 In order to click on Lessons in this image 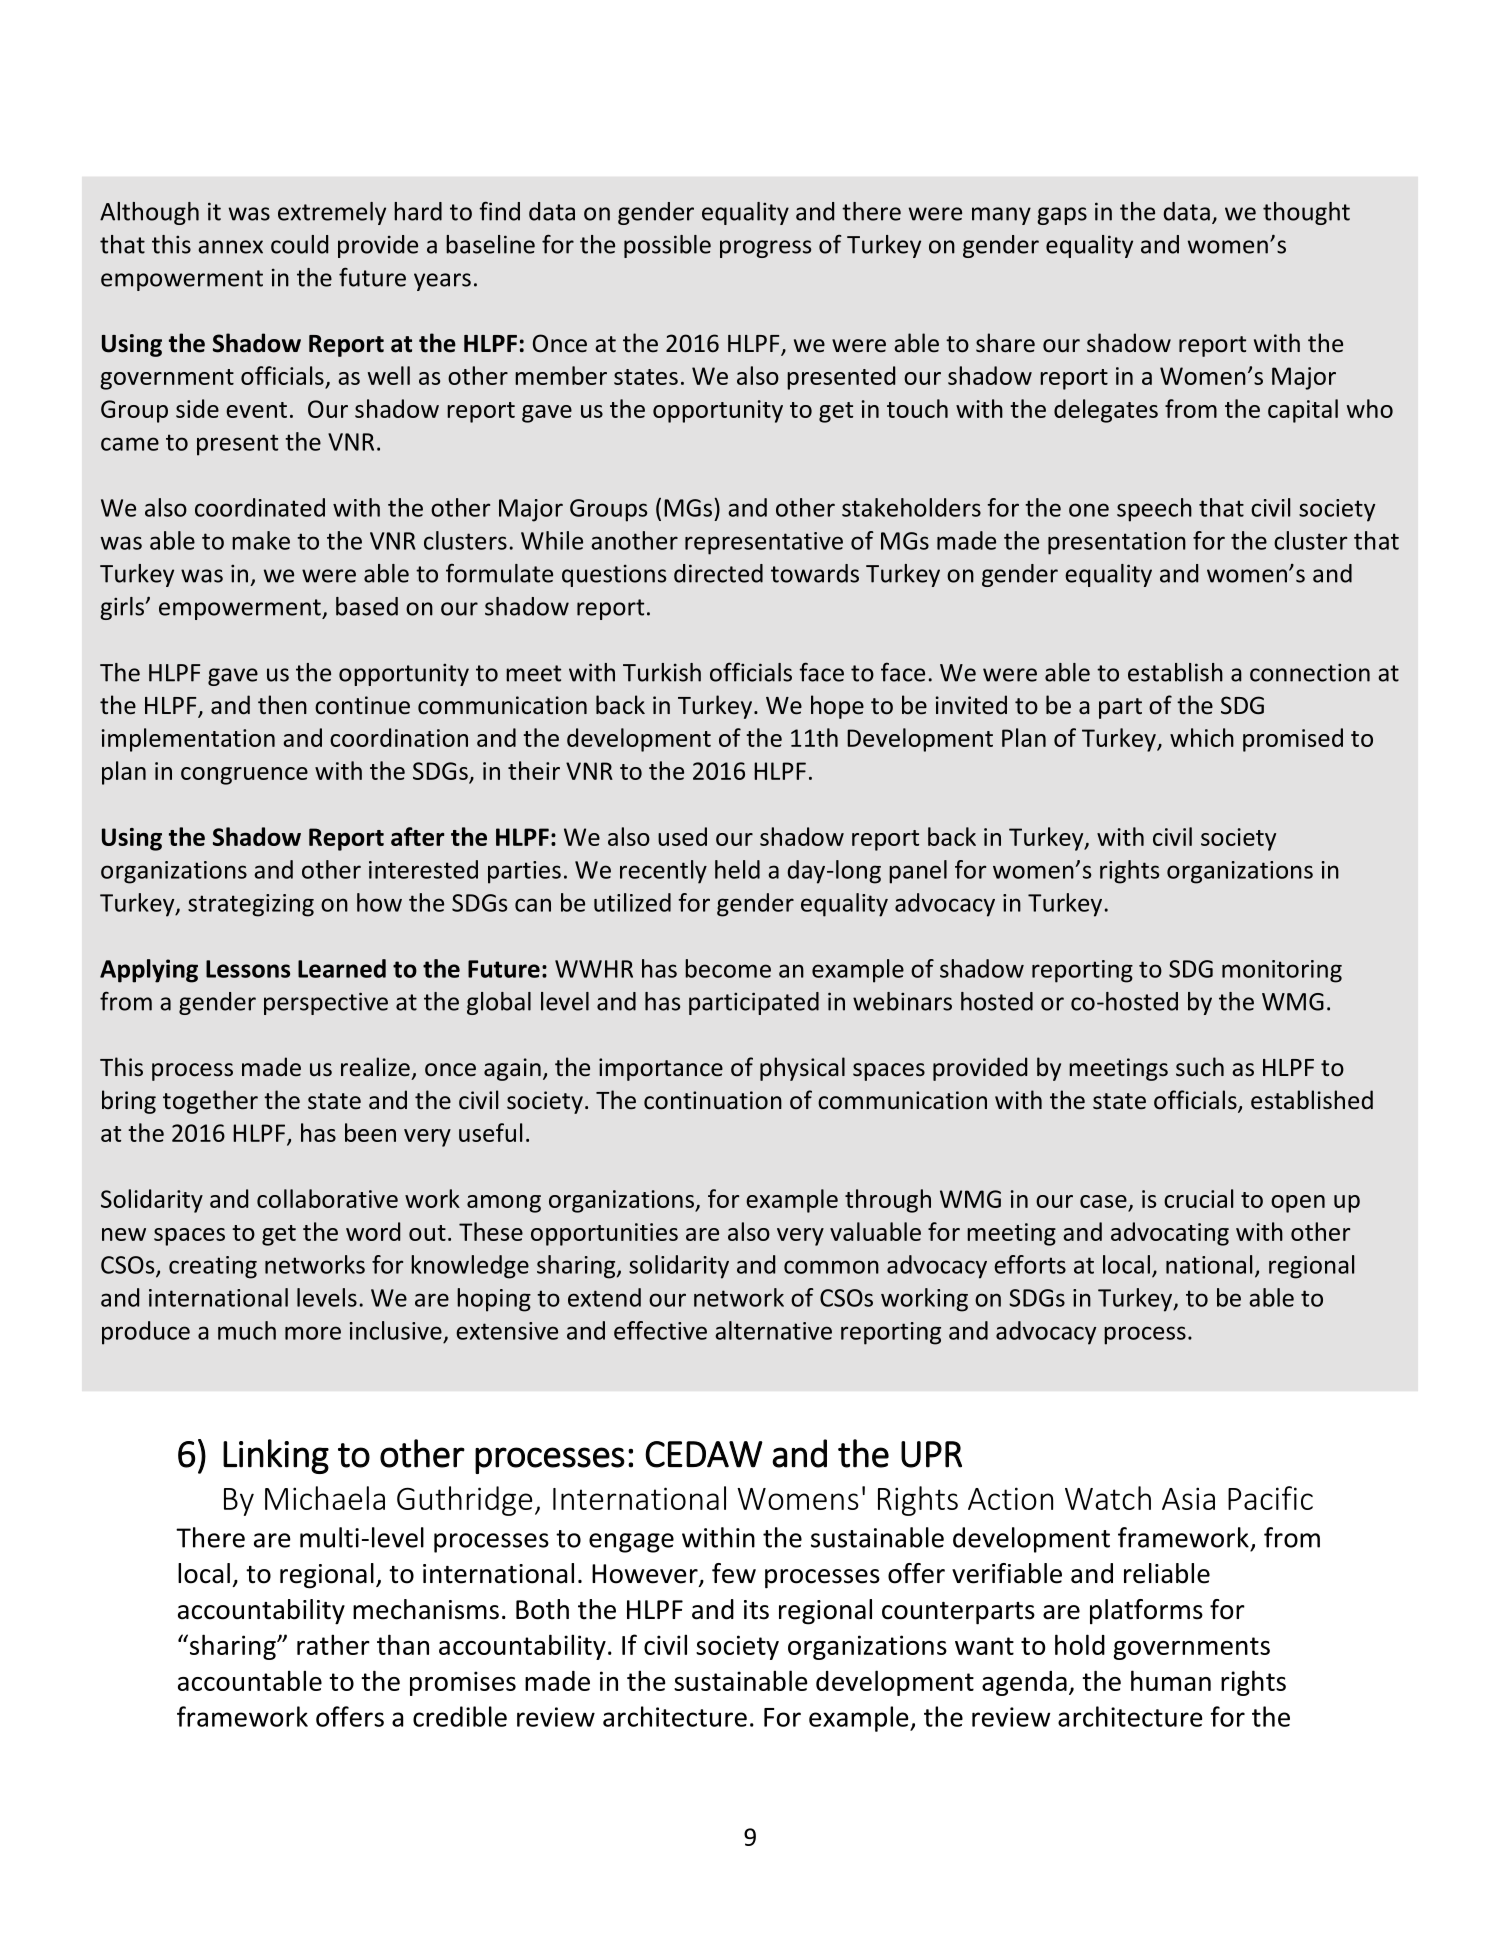, I will do `click(248, 969)`.
